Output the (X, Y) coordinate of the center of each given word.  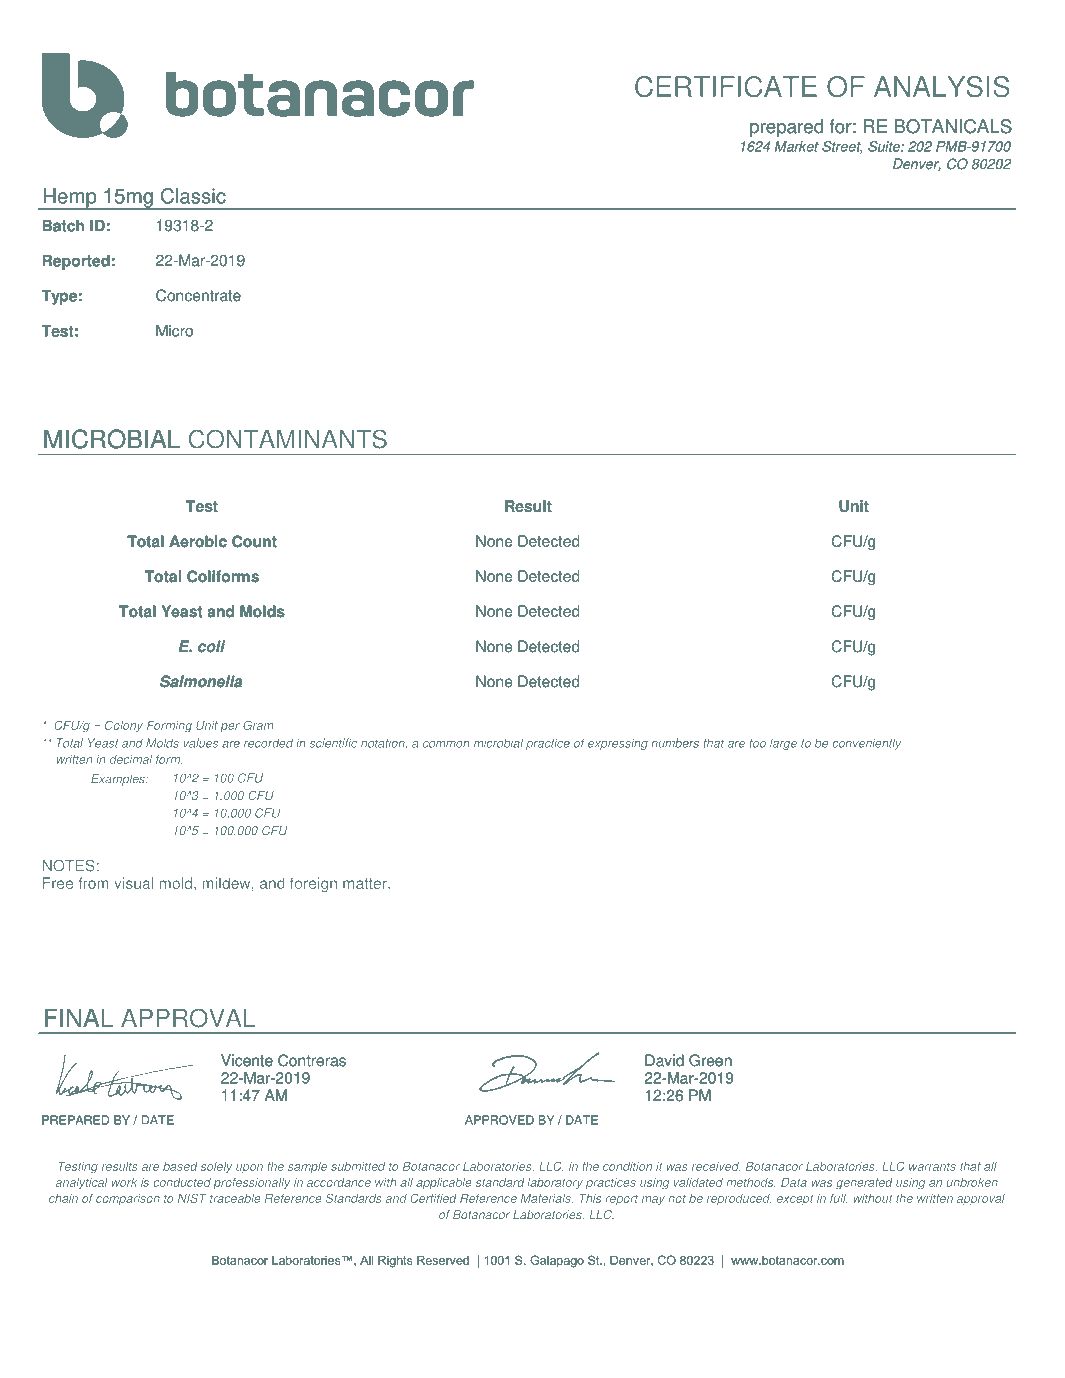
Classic (193, 196)
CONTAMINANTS (288, 439)
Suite (885, 146)
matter (366, 883)
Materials (547, 1198)
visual (133, 883)
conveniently (866, 744)
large (783, 744)
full (839, 1198)
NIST (192, 1198)
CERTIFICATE (726, 86)
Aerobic (198, 541)
